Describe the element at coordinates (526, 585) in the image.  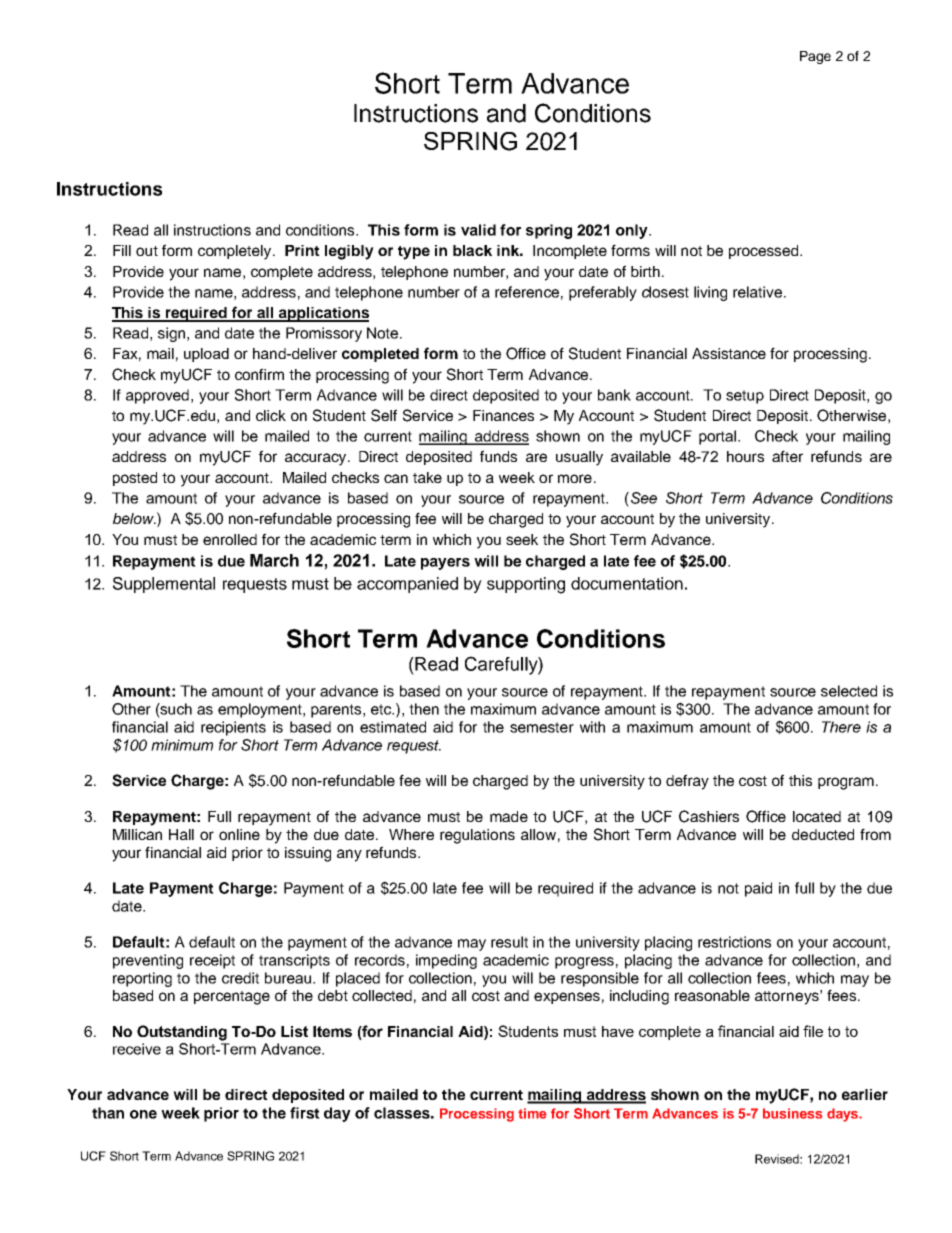
I see `supporting` at that location.
